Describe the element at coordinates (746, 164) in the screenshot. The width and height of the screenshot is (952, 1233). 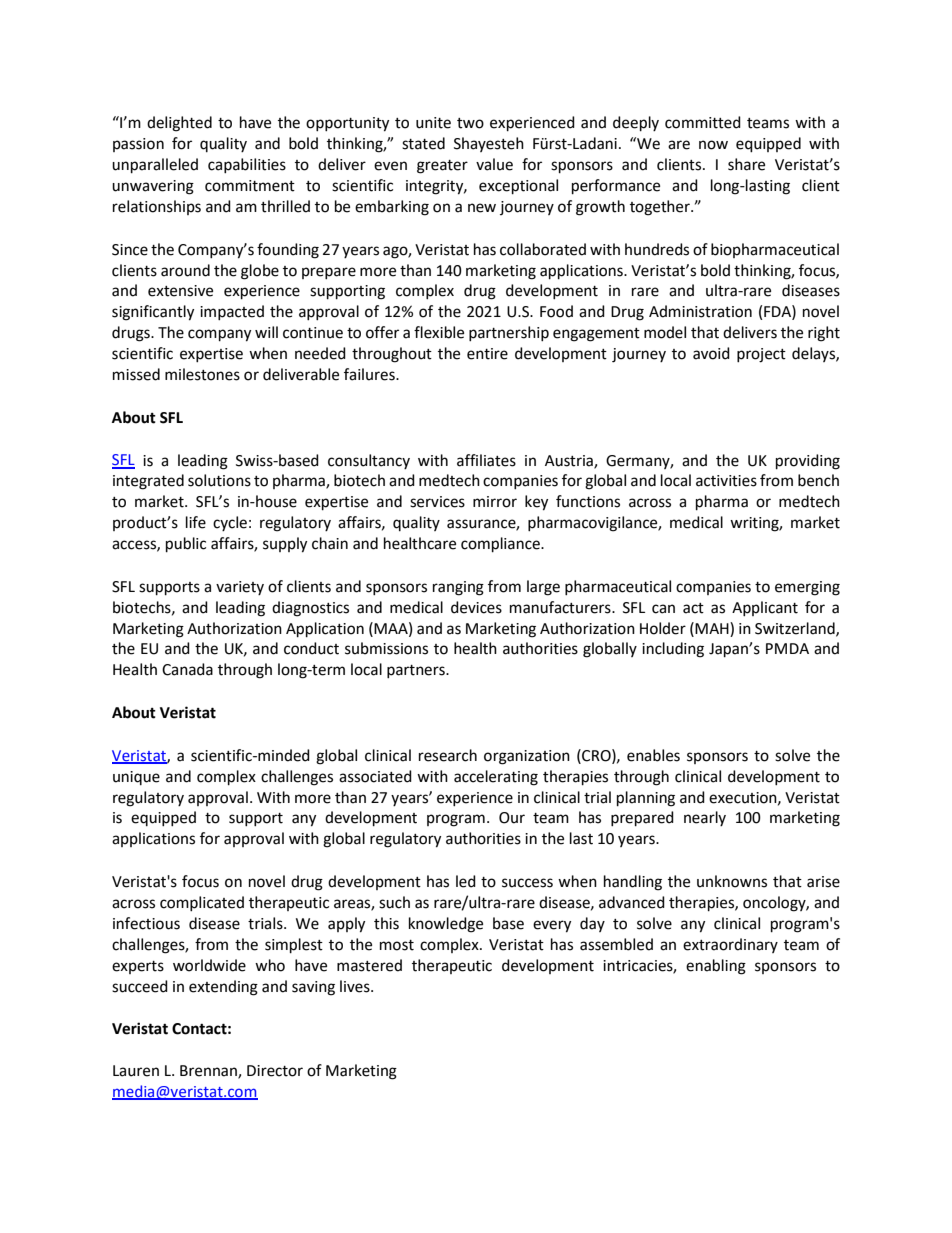
I see `share` at that location.
